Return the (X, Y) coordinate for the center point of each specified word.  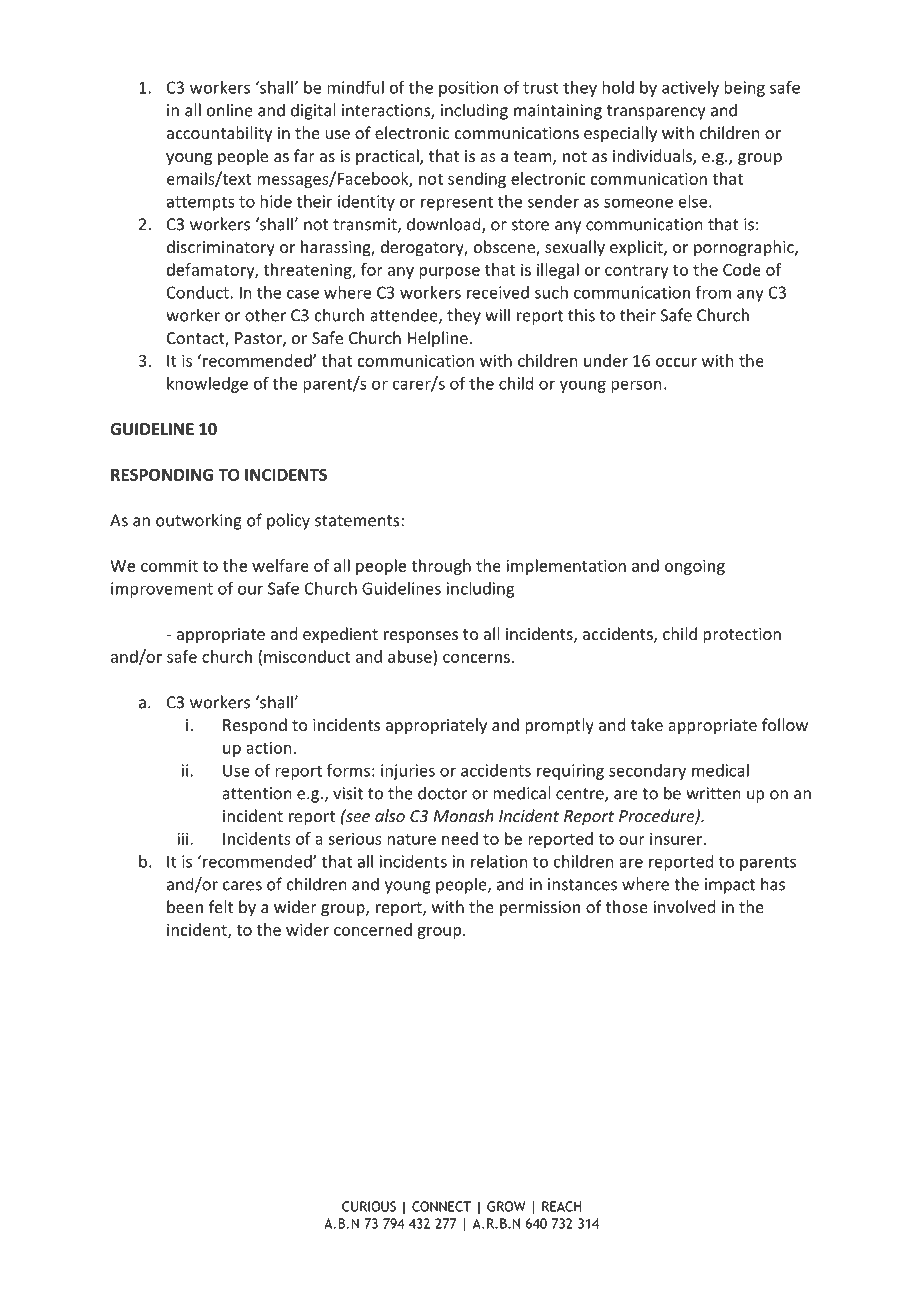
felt (221, 906)
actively (690, 89)
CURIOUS (369, 1206)
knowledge (207, 385)
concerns (476, 658)
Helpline (438, 339)
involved (684, 906)
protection (742, 636)
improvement (162, 590)
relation (499, 861)
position (468, 89)
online (230, 110)
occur (676, 362)
